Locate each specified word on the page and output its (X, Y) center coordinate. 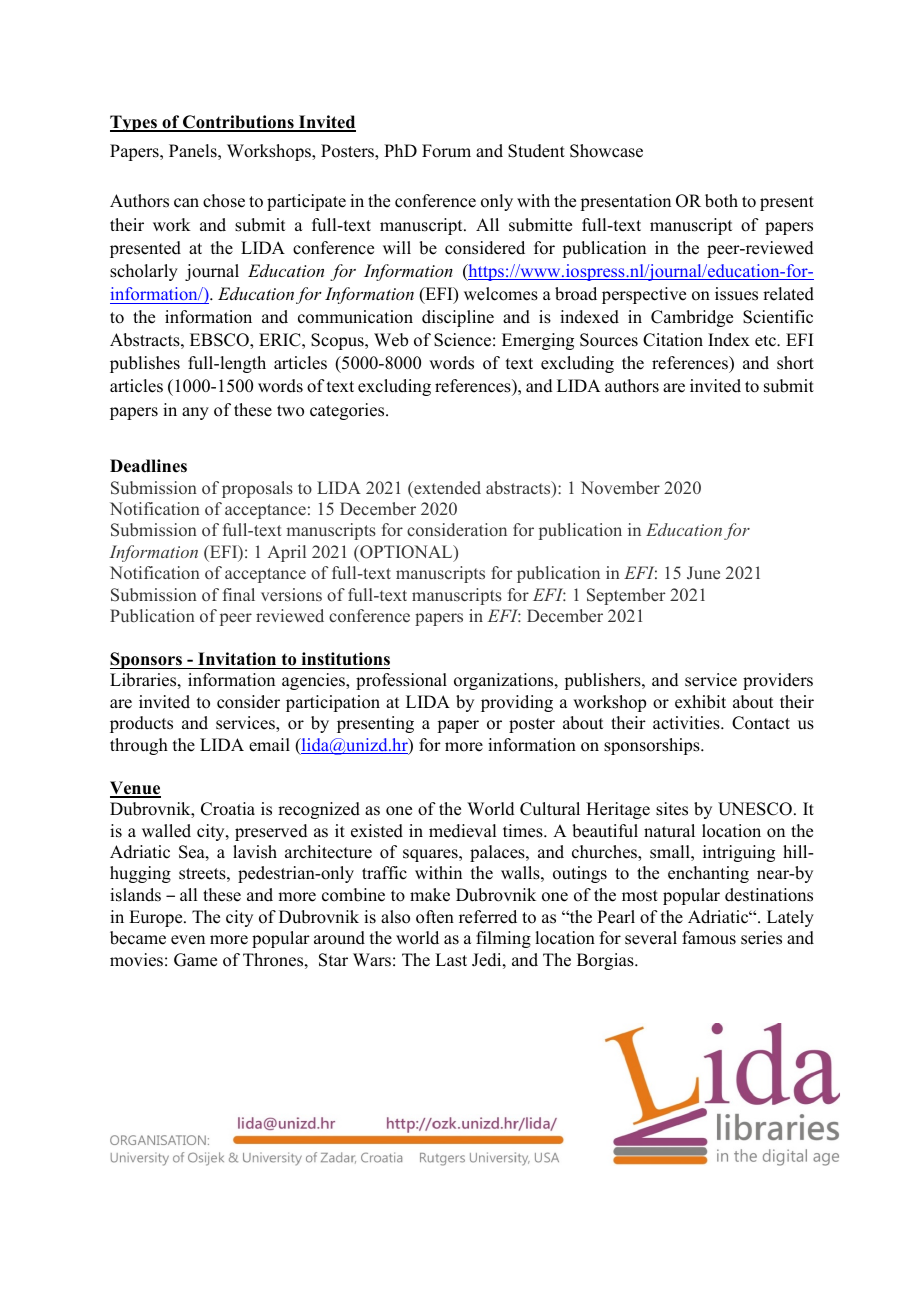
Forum (446, 151)
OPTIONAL (406, 553)
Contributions (238, 123)
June (703, 573)
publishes (145, 364)
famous (709, 938)
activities (687, 723)
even (188, 940)
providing (517, 703)
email (269, 745)
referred (488, 917)
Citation (673, 340)
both (721, 201)
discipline (458, 318)
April (286, 553)
